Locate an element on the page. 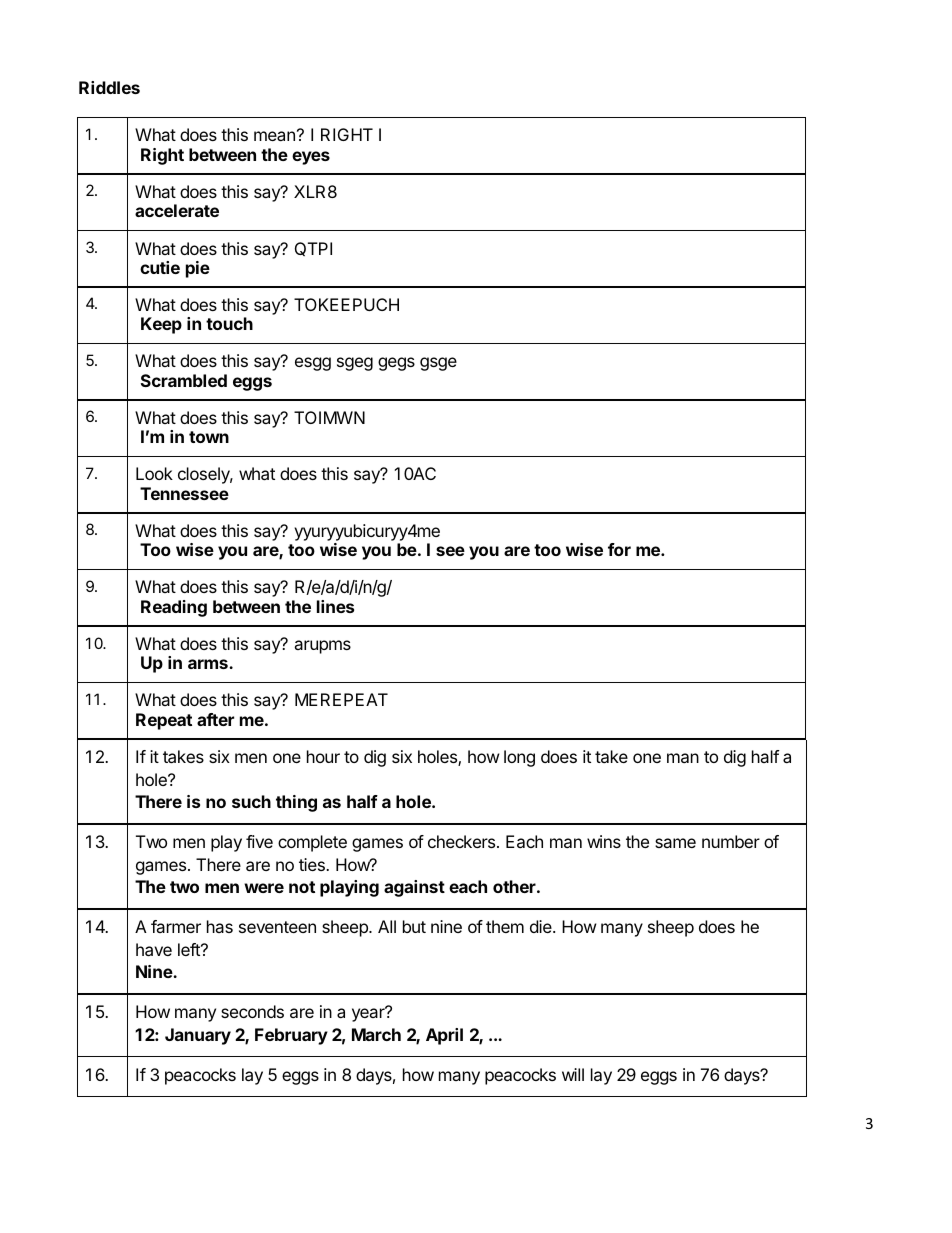  lines is located at coordinates (335, 606).
